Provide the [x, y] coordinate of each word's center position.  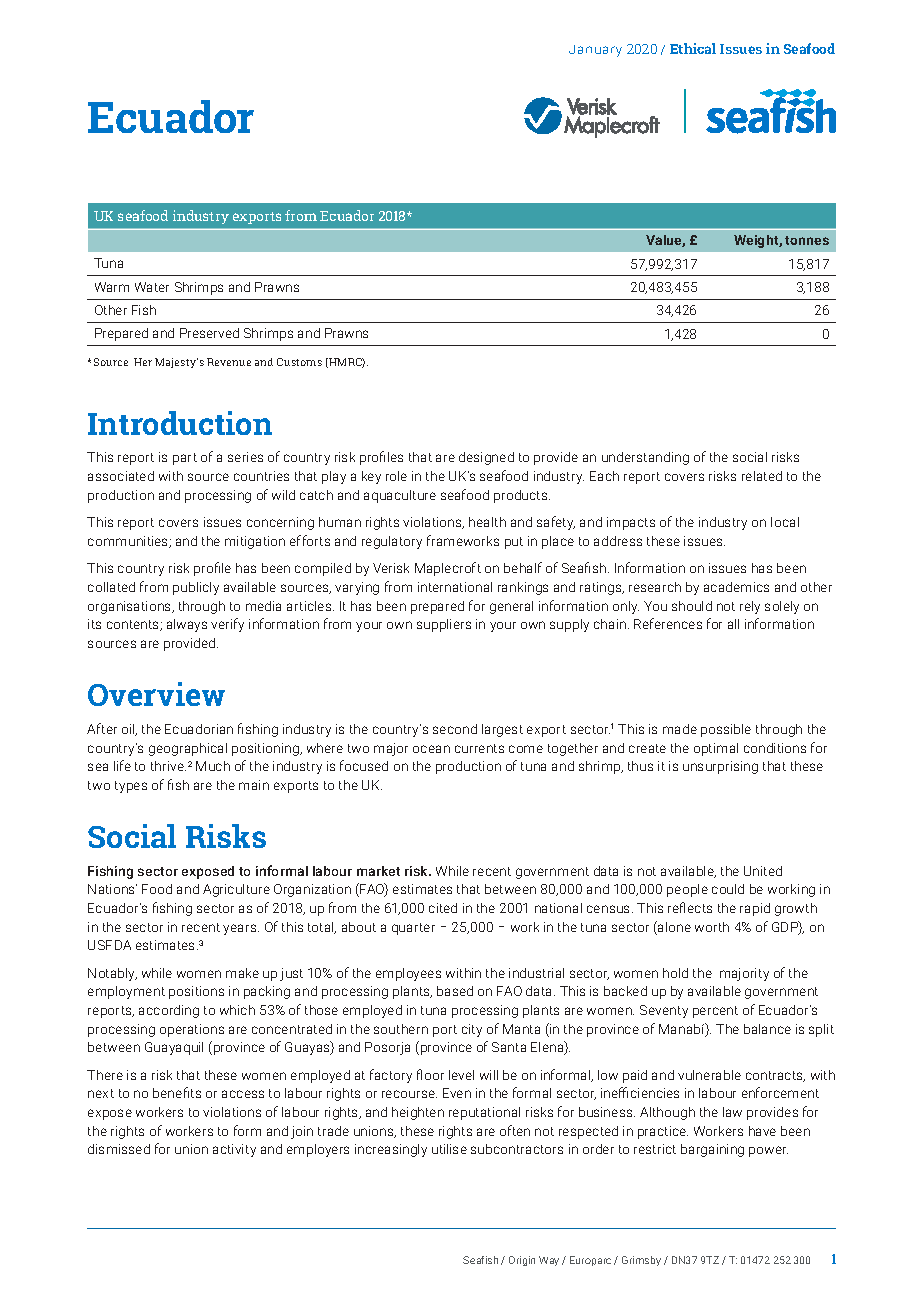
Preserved [209, 333]
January [595, 51]
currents [479, 748]
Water [152, 287]
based [455, 991]
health [487, 522]
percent [715, 1012]
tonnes [807, 240]
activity [234, 1150]
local [785, 522]
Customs [299, 362]
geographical [188, 749]
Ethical [693, 48]
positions [196, 992]
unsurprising [720, 767]
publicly [196, 588]
